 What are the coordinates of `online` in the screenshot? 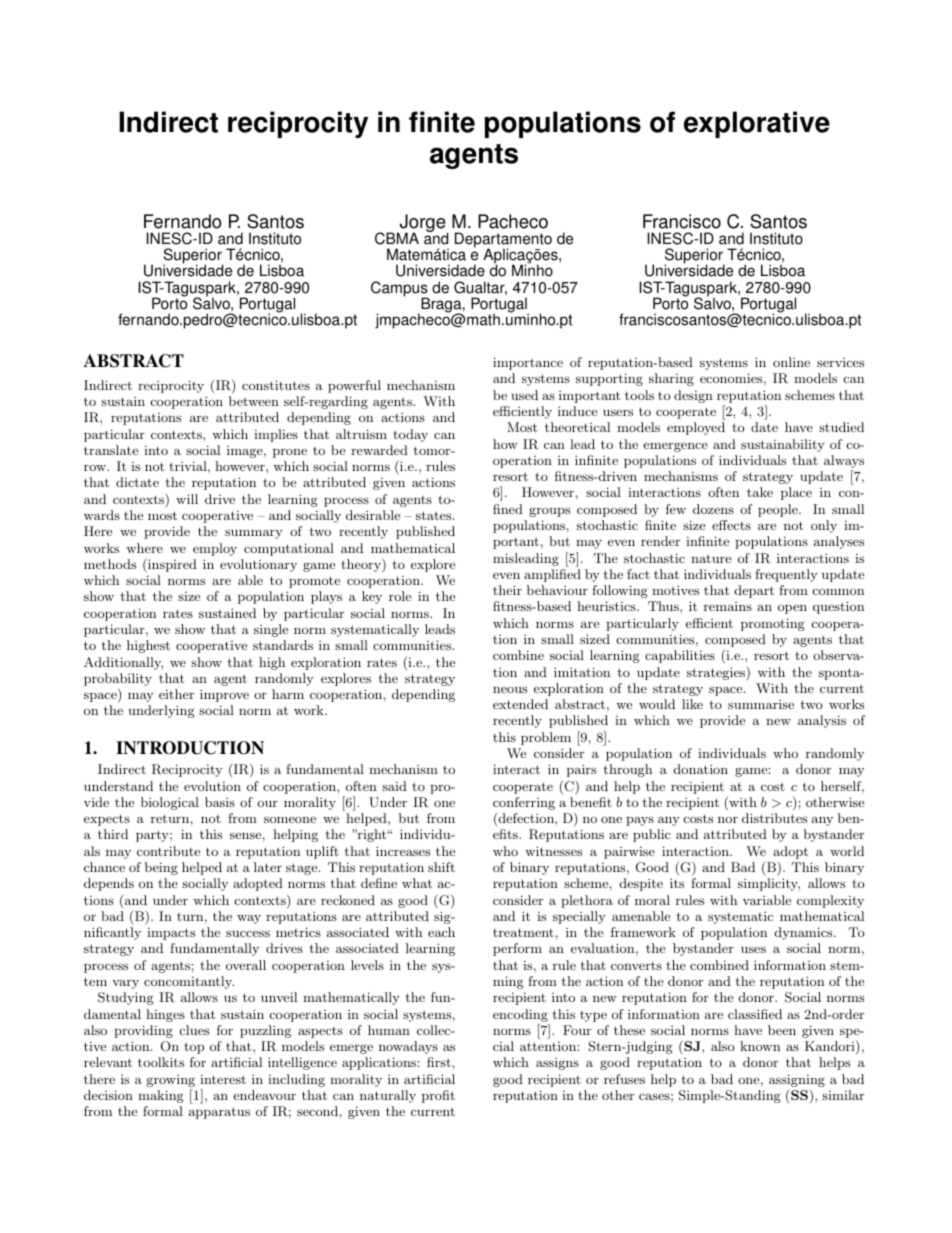 It's located at (791, 362).
